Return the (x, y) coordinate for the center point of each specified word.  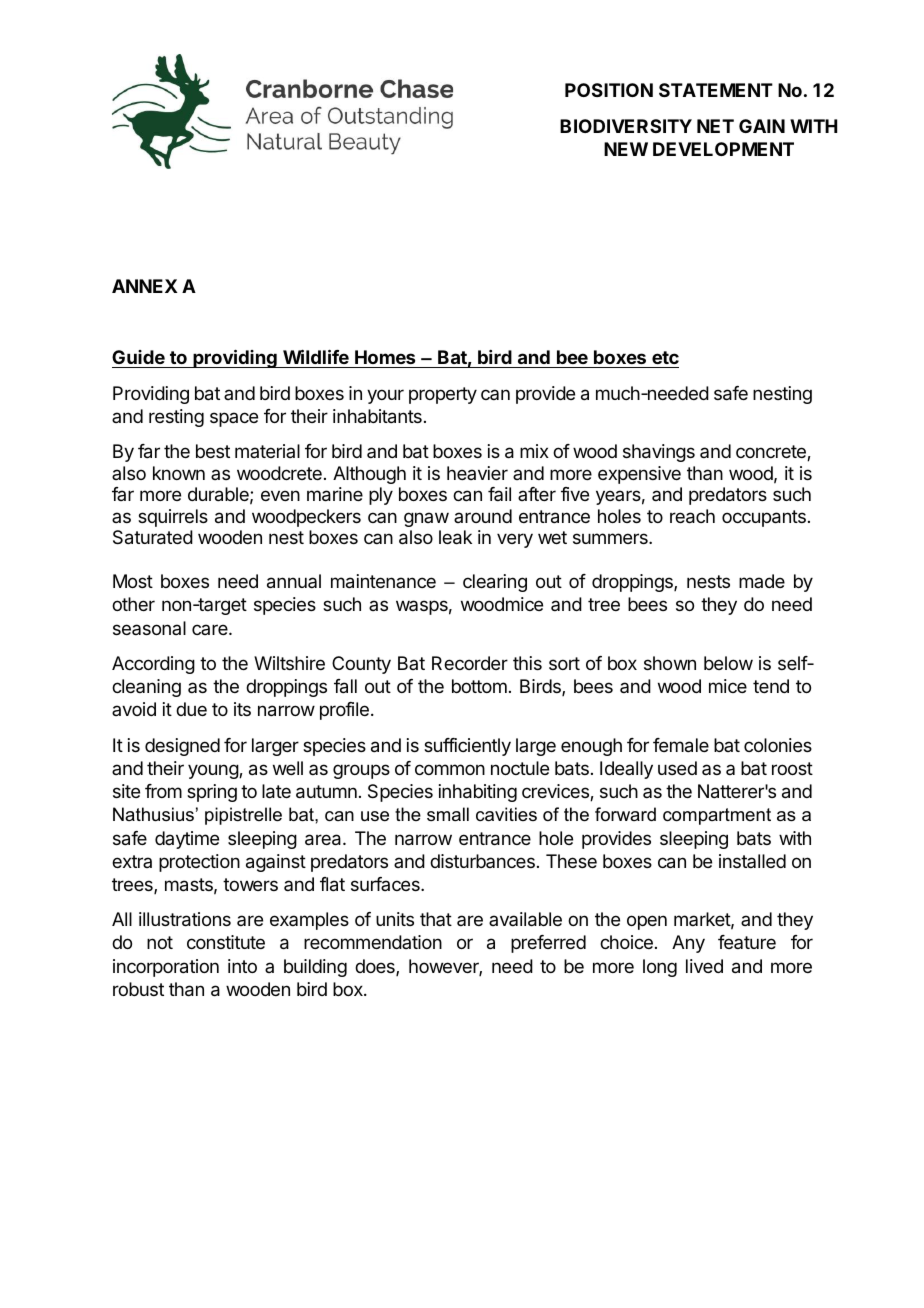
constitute (226, 942)
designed (182, 747)
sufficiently (467, 747)
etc (665, 357)
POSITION (609, 90)
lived (704, 966)
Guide (138, 357)
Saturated (153, 537)
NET (715, 126)
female (681, 745)
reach (692, 516)
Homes (385, 357)
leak (455, 537)
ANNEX (145, 286)
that (436, 919)
